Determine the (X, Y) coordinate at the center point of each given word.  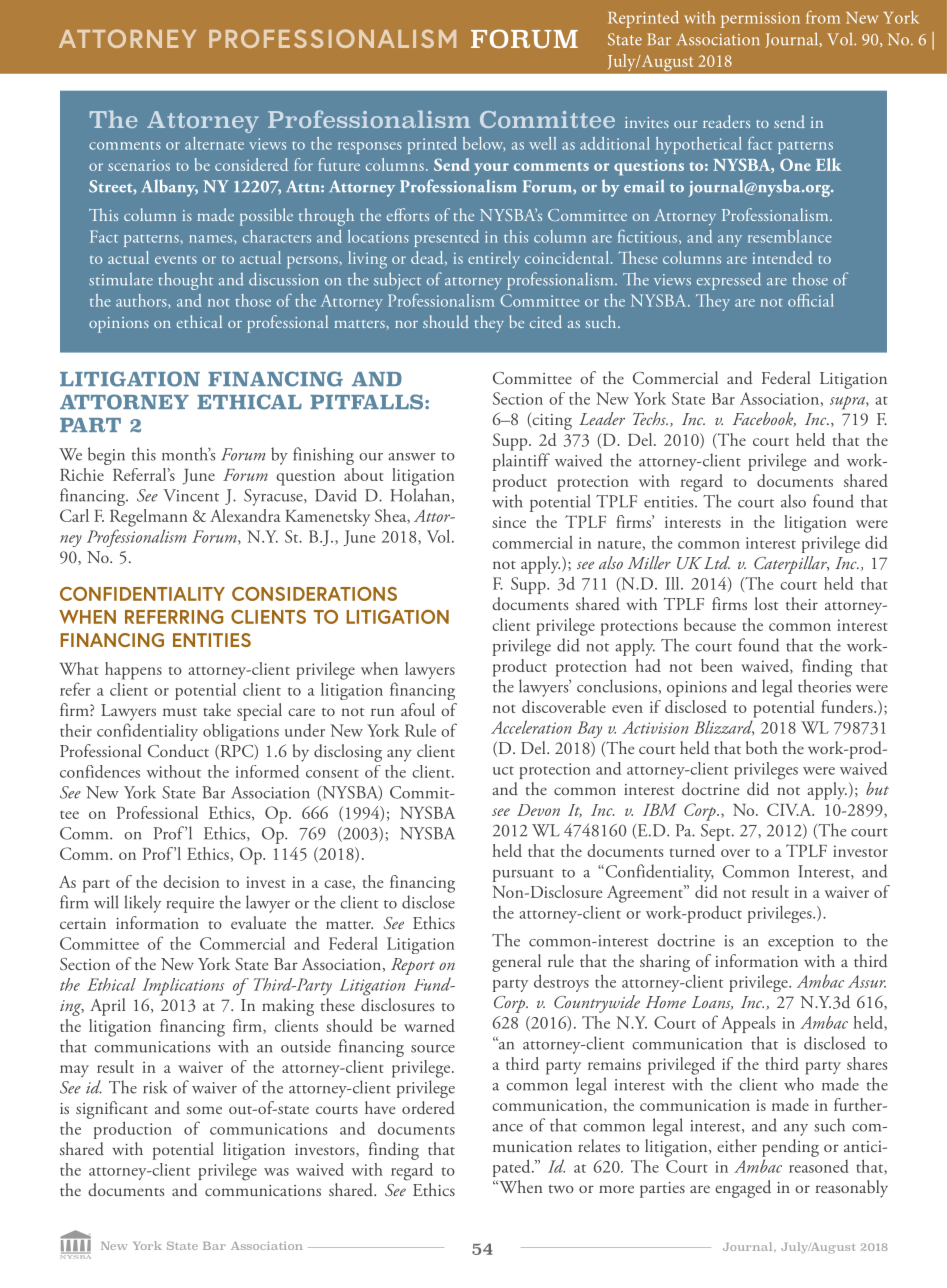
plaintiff (521, 462)
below (484, 144)
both (762, 747)
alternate (214, 143)
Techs (650, 418)
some (204, 1110)
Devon (538, 810)
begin (106, 456)
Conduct (178, 751)
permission (760, 20)
